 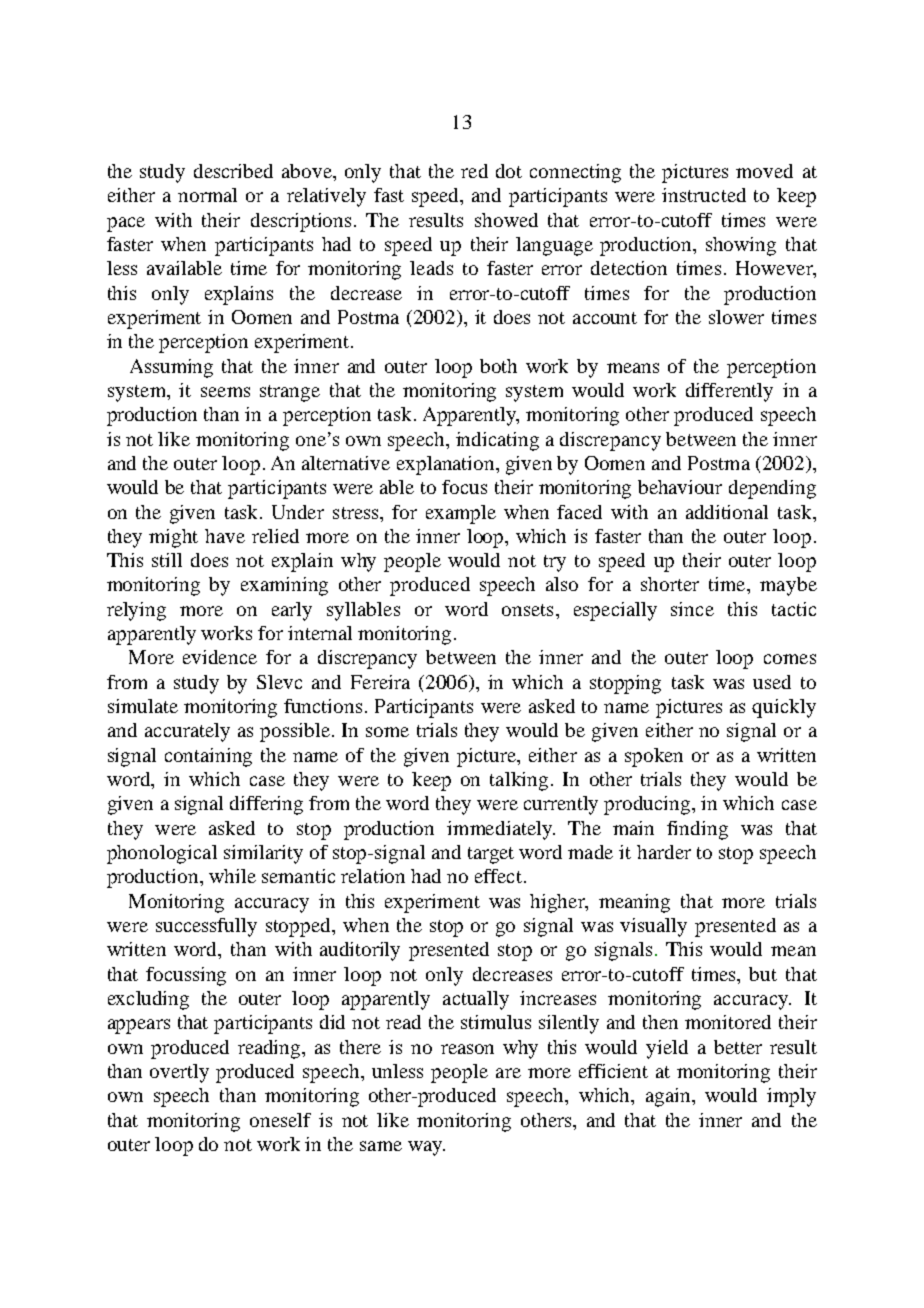 What do you see at coordinates (232, 876) in the screenshot?
I see `while` at bounding box center [232, 876].
